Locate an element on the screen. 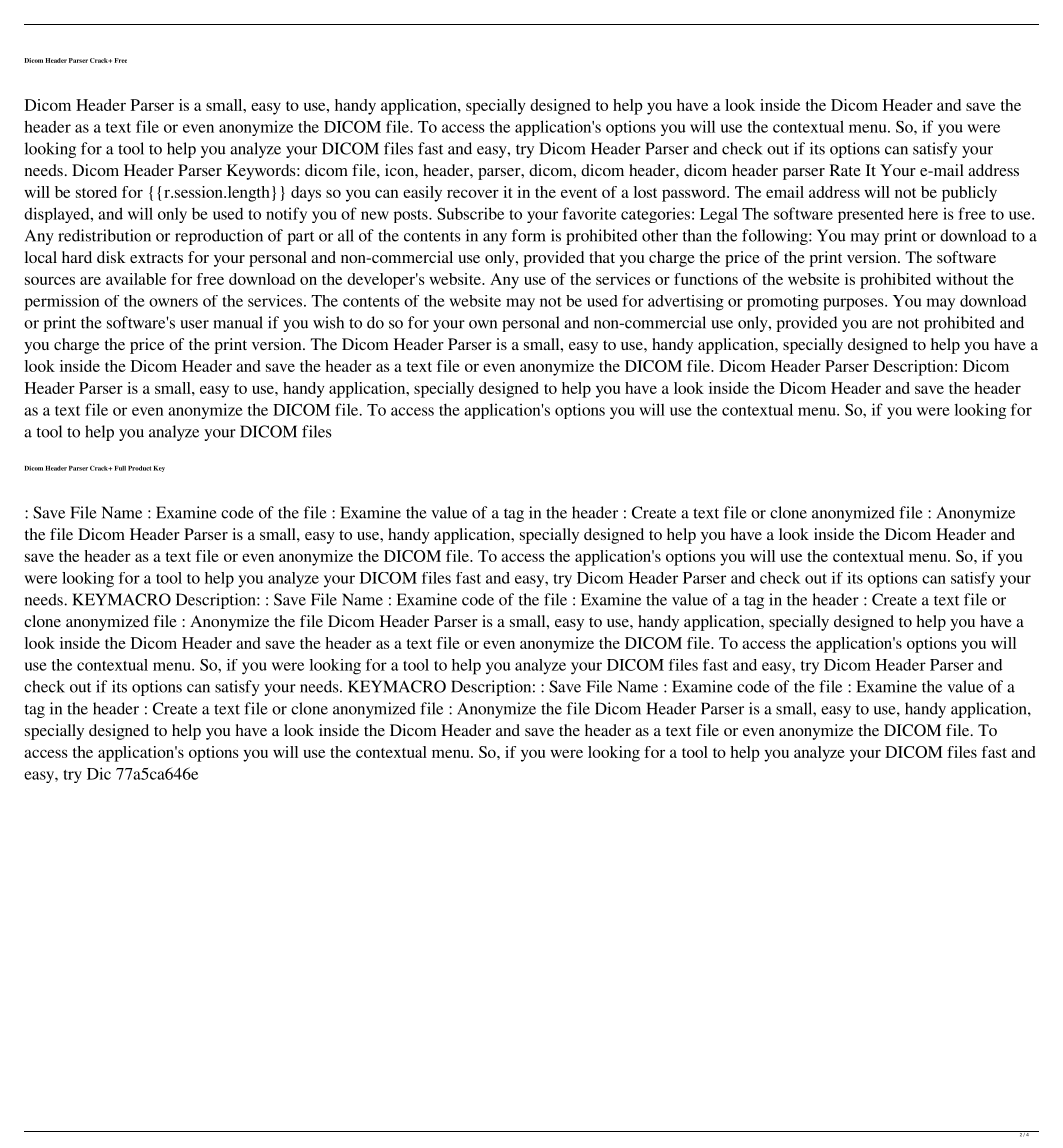 Image resolution: width=1063 pixels, height=1148 pixels. wish is located at coordinates (328, 322).
